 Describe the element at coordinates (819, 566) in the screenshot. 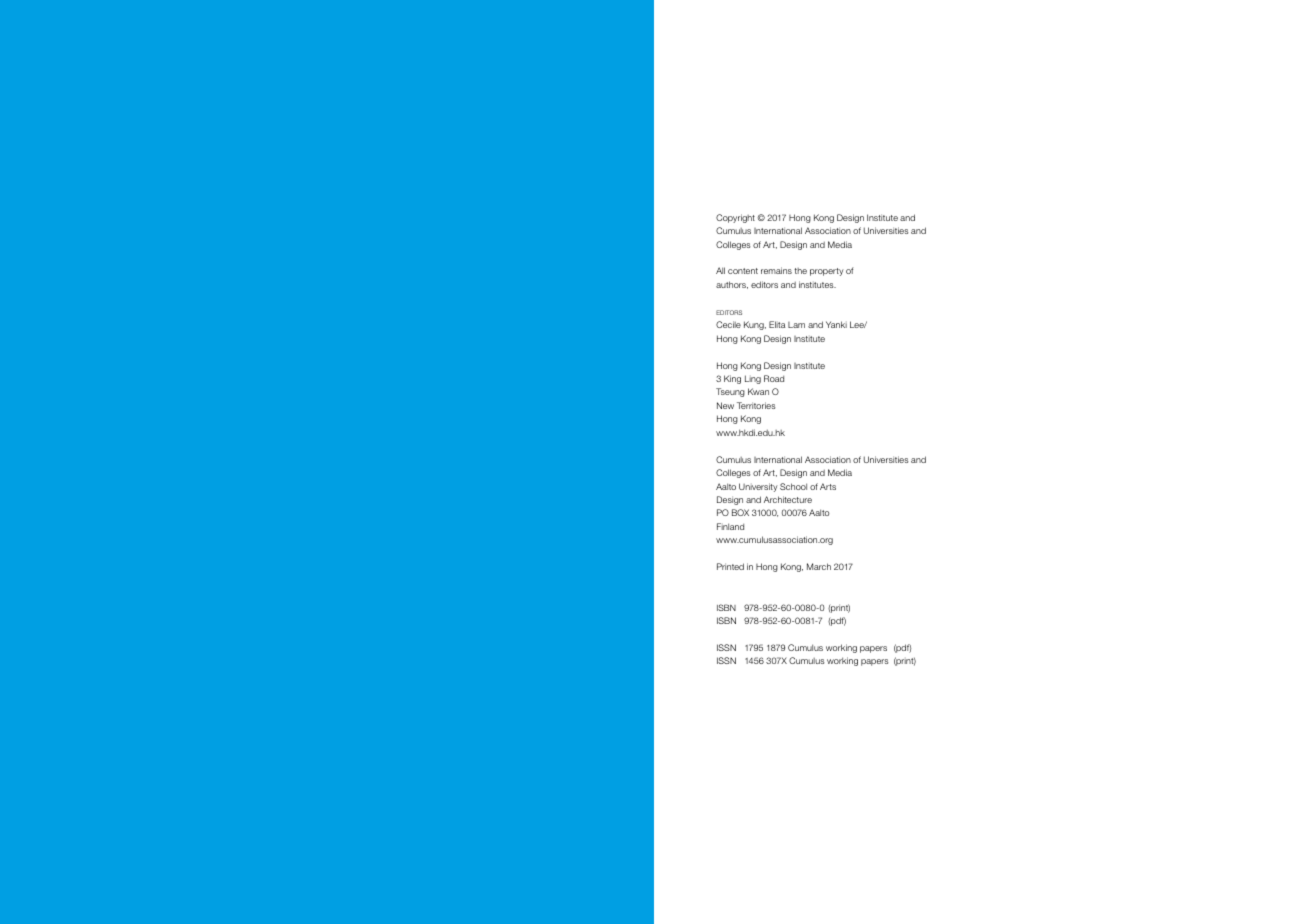

I see `March` at that location.
